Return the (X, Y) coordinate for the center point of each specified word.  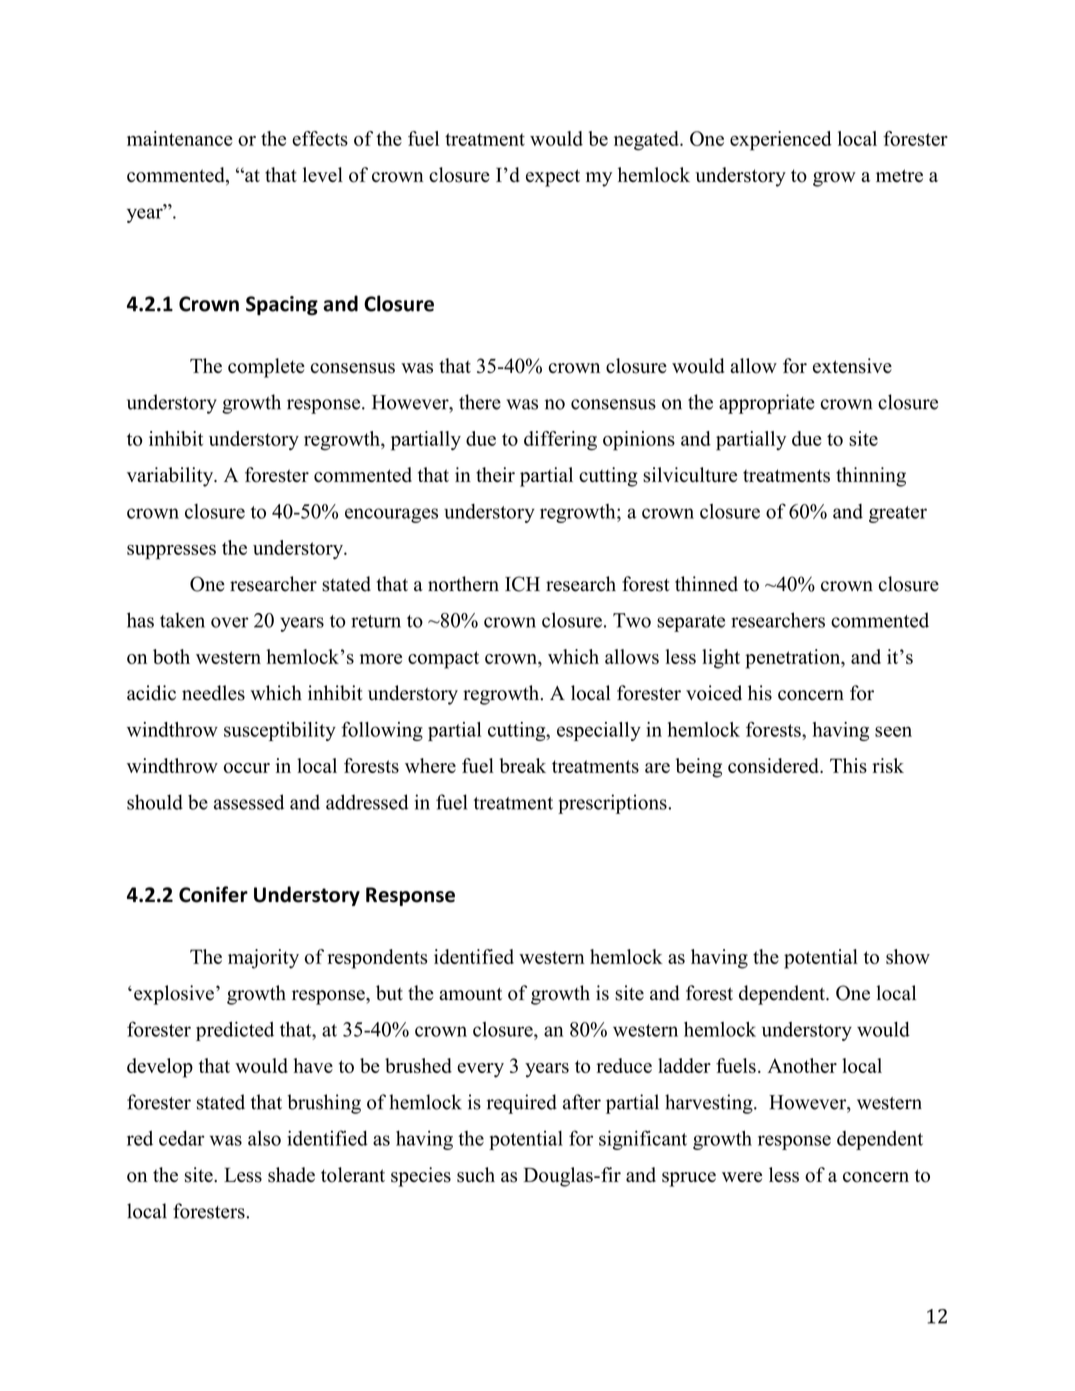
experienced (780, 141)
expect (553, 178)
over (230, 622)
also (264, 1138)
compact (443, 660)
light (721, 659)
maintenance (180, 138)
